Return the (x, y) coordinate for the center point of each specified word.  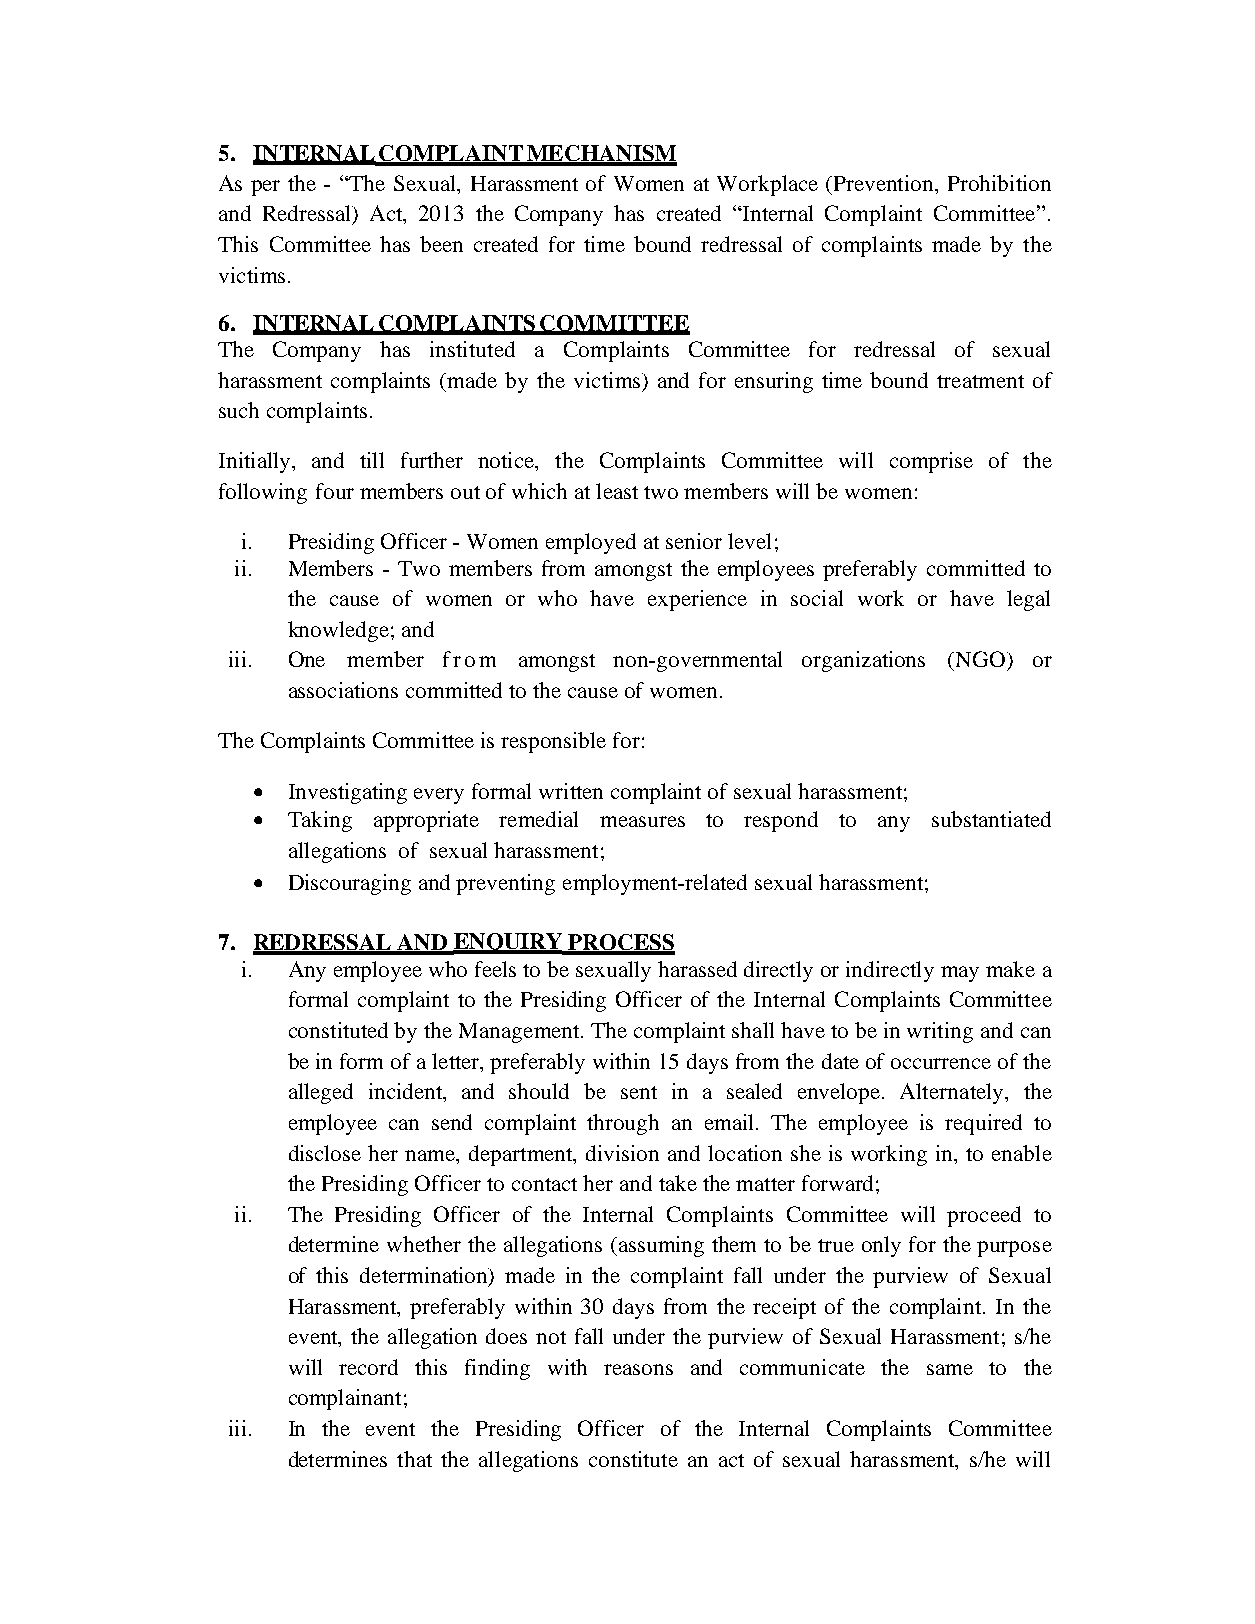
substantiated (991, 819)
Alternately (953, 1093)
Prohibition (999, 183)
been (441, 244)
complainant (345, 1399)
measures (642, 821)
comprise (931, 462)
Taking (320, 821)
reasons (638, 1369)
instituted (472, 349)
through (623, 1124)
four (335, 491)
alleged (321, 1093)
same (950, 1369)
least (617, 491)
